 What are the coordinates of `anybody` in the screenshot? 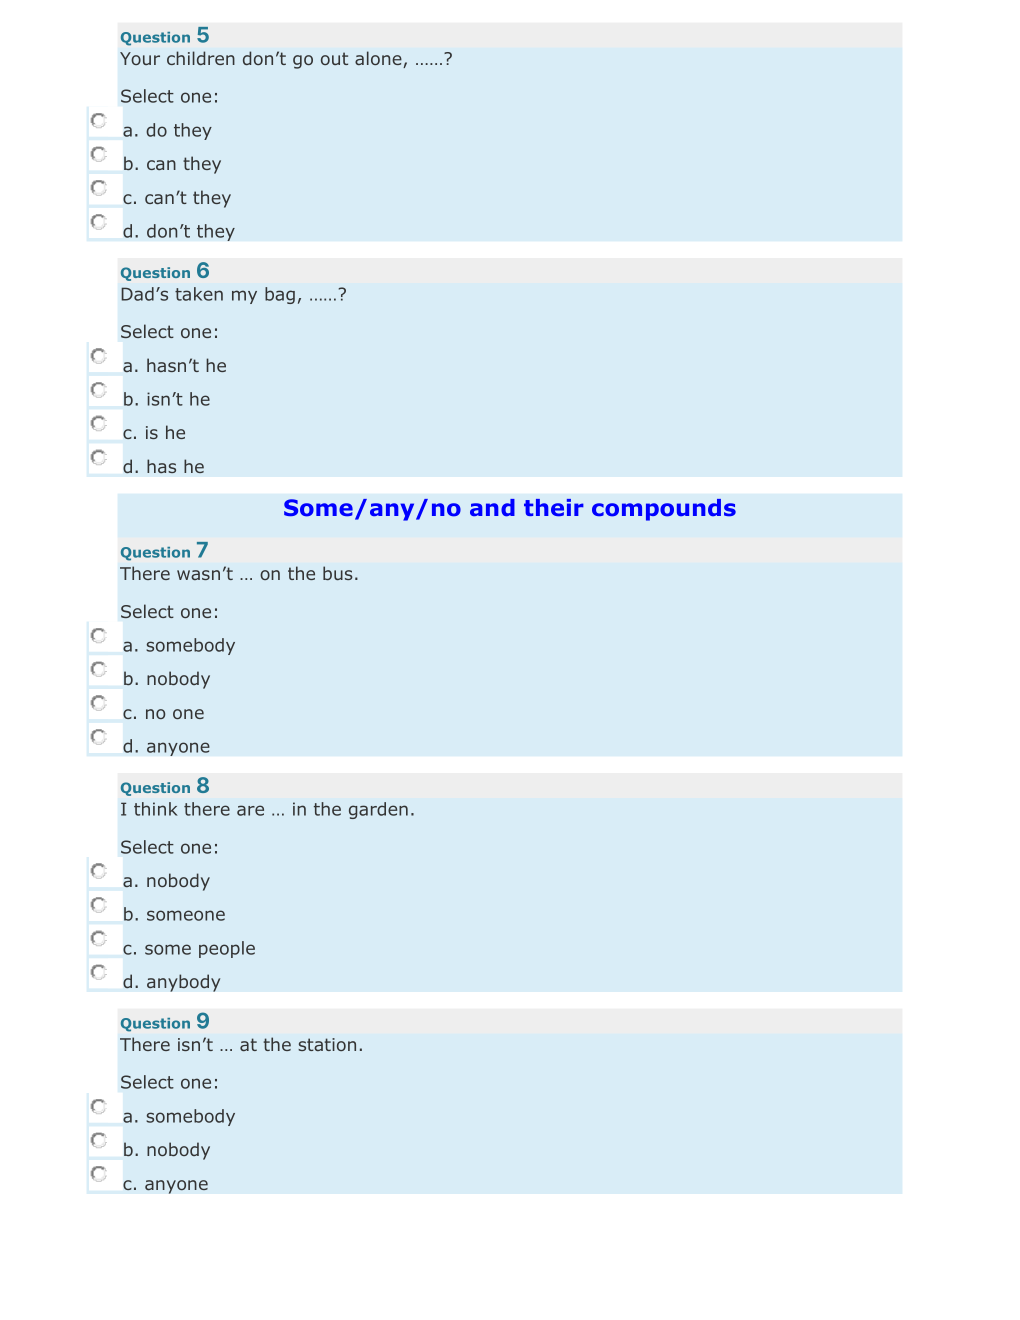 It's located at (184, 983).
